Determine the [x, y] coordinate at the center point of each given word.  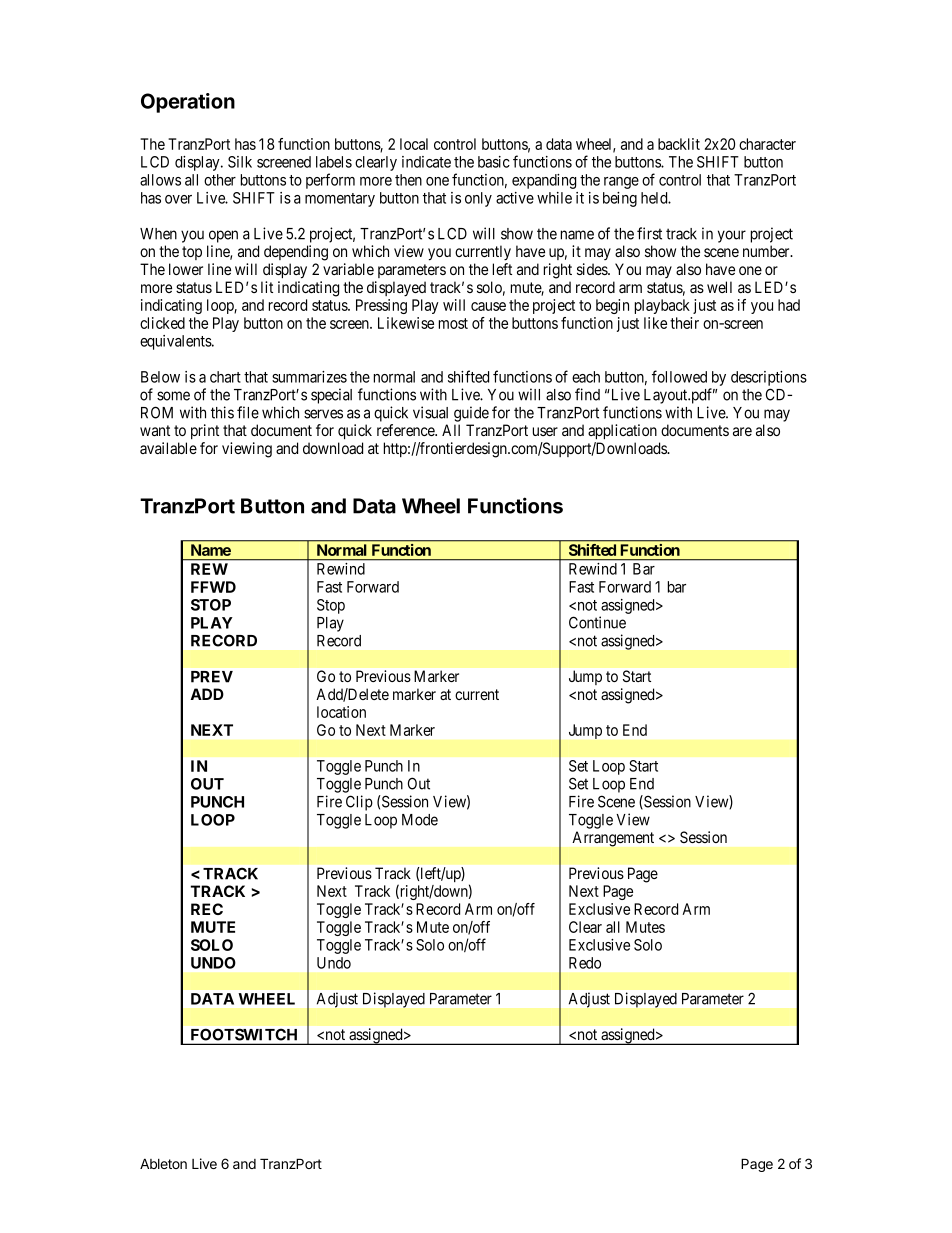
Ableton [163, 1163]
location [341, 712]
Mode [420, 820]
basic [494, 162]
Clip [359, 803]
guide [471, 414]
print [205, 431]
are [742, 431]
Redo [585, 963]
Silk [240, 162]
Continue [597, 622]
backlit [679, 144]
